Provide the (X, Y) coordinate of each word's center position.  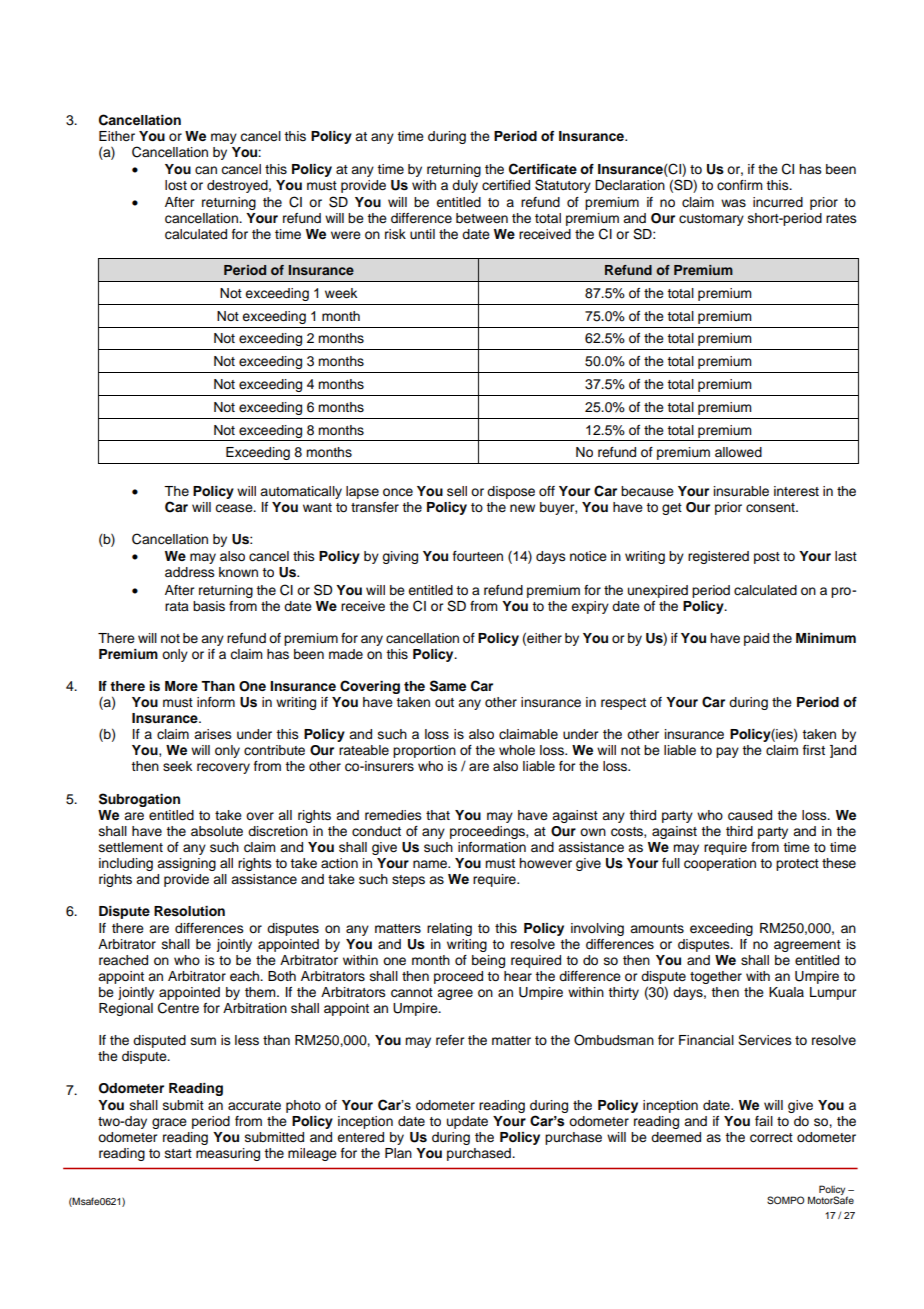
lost (176, 185)
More (181, 686)
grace (169, 1123)
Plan (398, 1153)
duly (465, 186)
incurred (778, 202)
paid (756, 639)
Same (448, 686)
